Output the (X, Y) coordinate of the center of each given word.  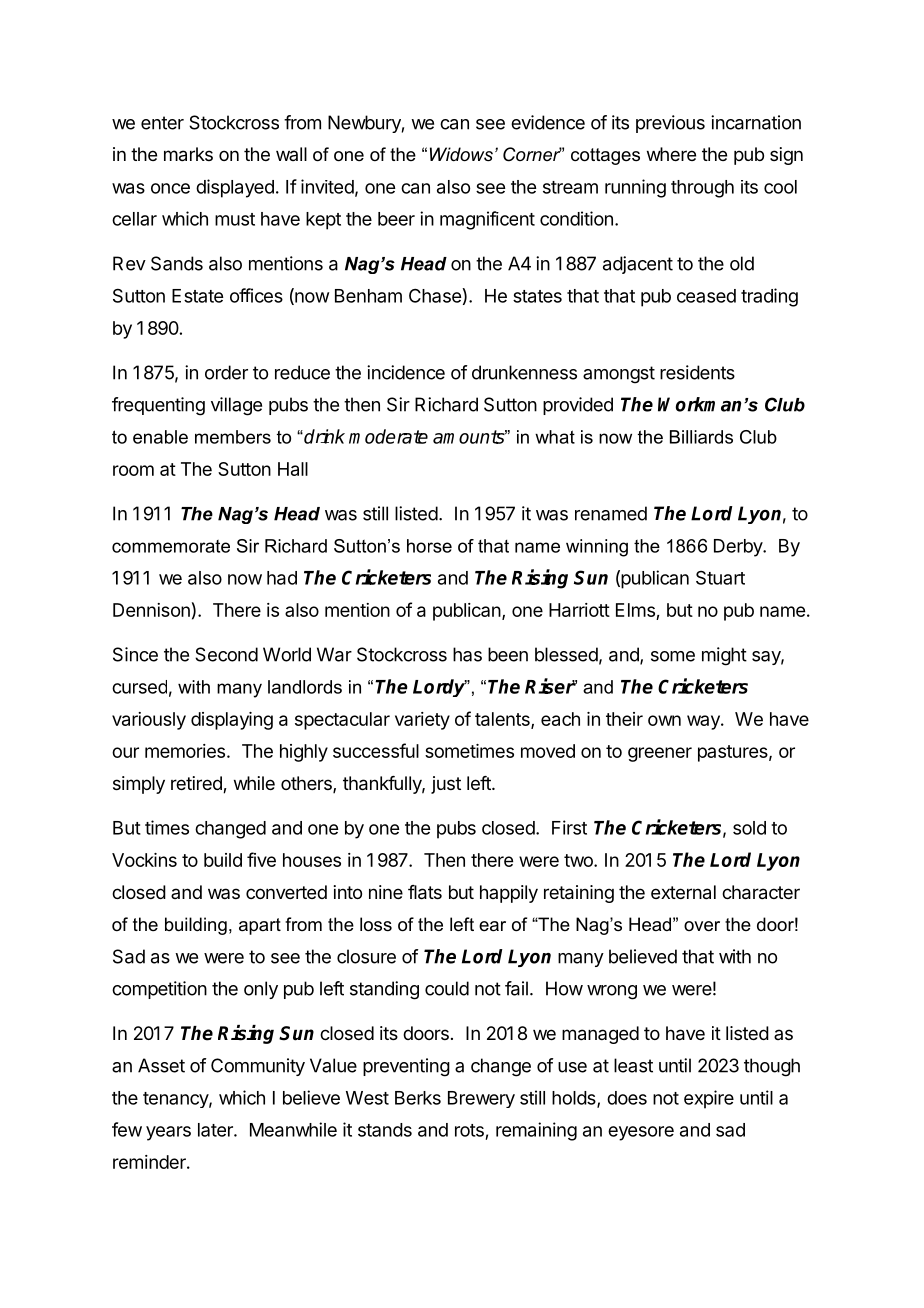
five (261, 859)
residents (697, 372)
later (216, 1130)
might (724, 656)
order (226, 372)
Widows (461, 154)
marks (188, 154)
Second (226, 654)
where (671, 154)
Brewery (481, 1099)
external (683, 892)
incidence (406, 372)
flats (425, 892)
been (508, 654)
